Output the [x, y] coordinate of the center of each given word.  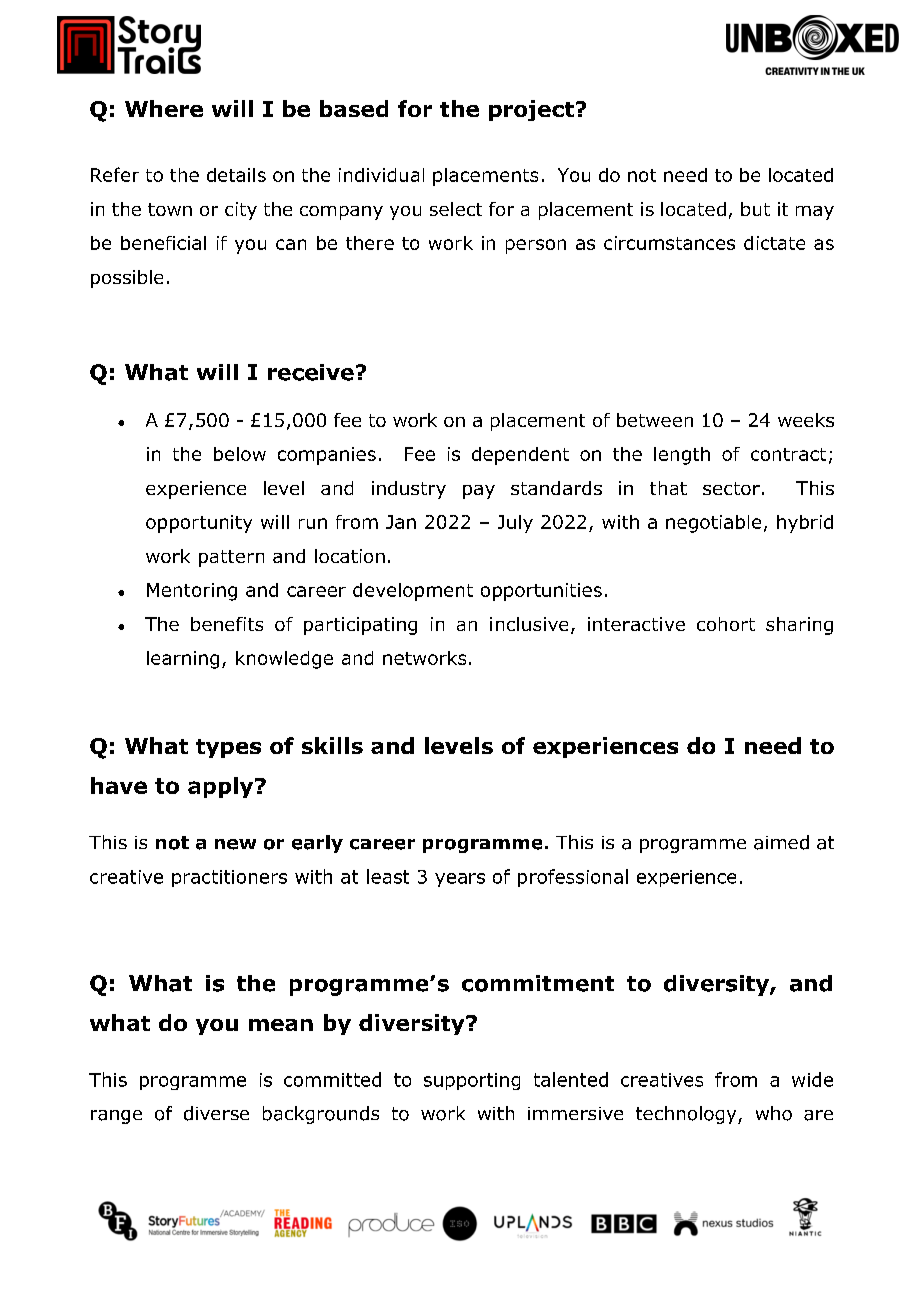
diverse [216, 1113]
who [774, 1113]
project [531, 110]
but [755, 209]
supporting [472, 1081]
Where [164, 108]
